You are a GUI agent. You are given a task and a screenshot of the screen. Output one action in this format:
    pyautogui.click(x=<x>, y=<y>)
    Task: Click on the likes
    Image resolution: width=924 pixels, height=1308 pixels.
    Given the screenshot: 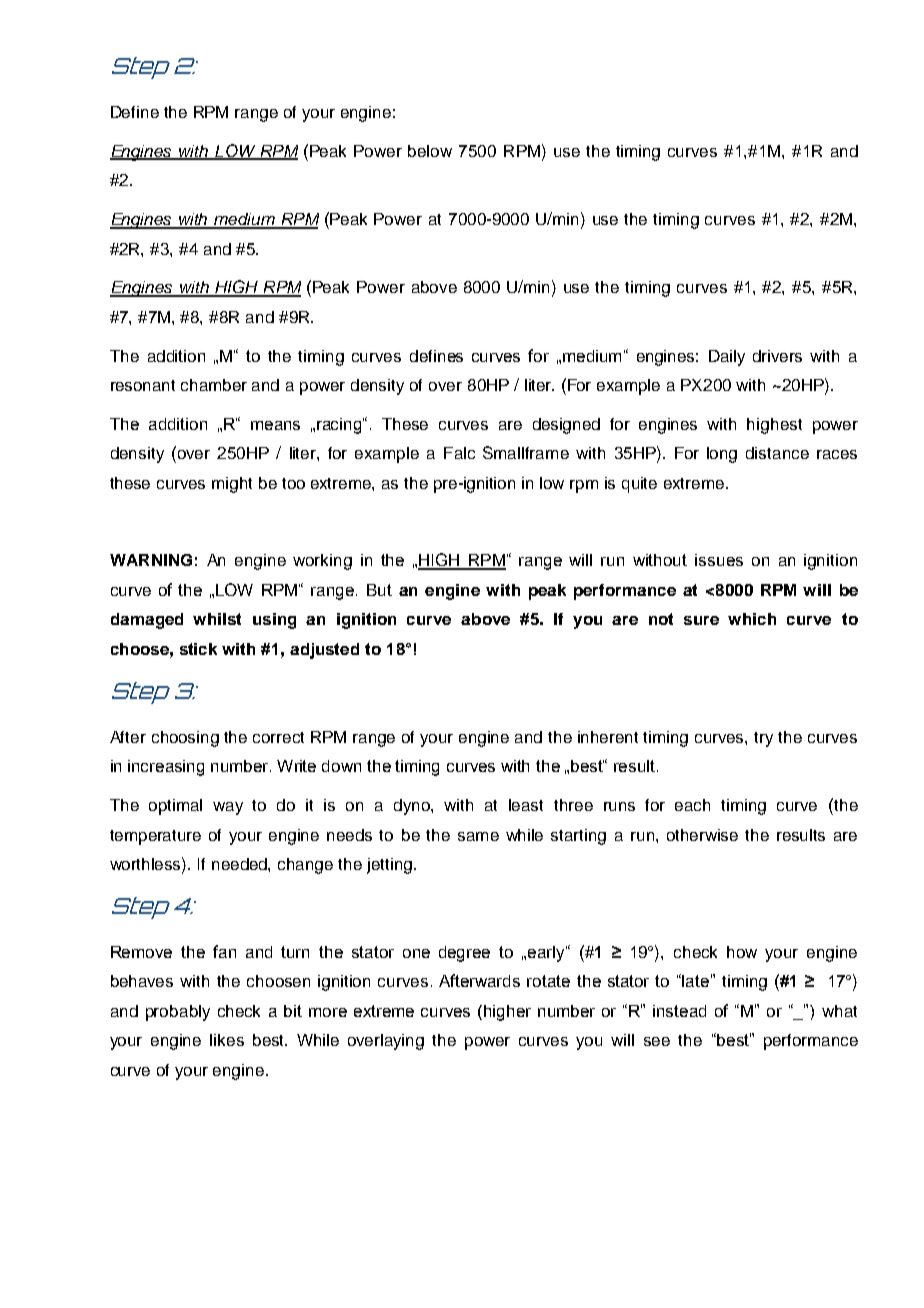 What is the action you would take?
    pyautogui.click(x=227, y=1040)
